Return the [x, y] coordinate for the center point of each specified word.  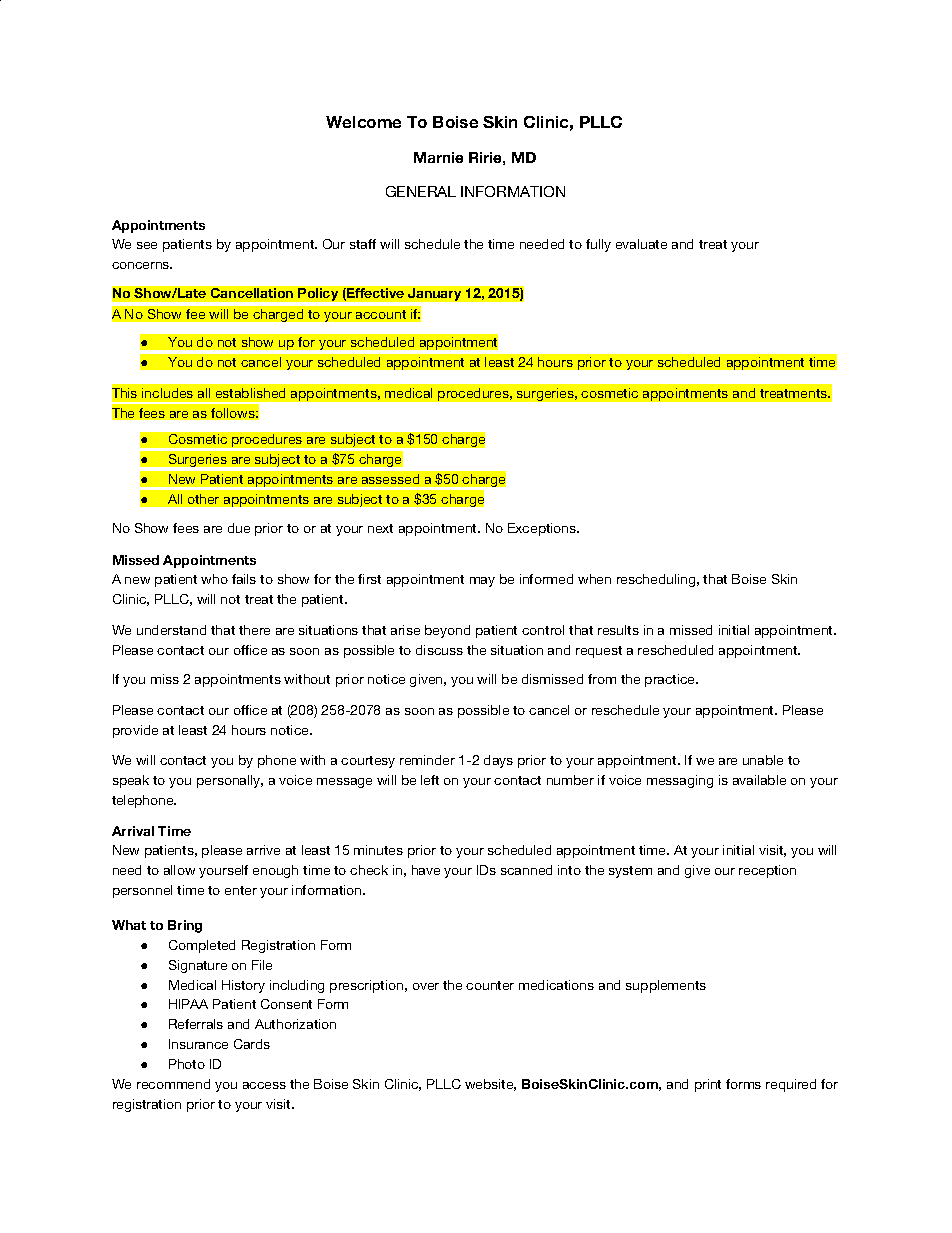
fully [598, 245]
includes [167, 393]
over [426, 986]
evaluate [641, 244]
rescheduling [656, 580]
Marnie [438, 157]
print [708, 1085]
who [214, 579]
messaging [680, 781]
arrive [263, 850]
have [426, 870]
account [381, 314]
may [482, 582]
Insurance [198, 1044]
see [147, 245]
